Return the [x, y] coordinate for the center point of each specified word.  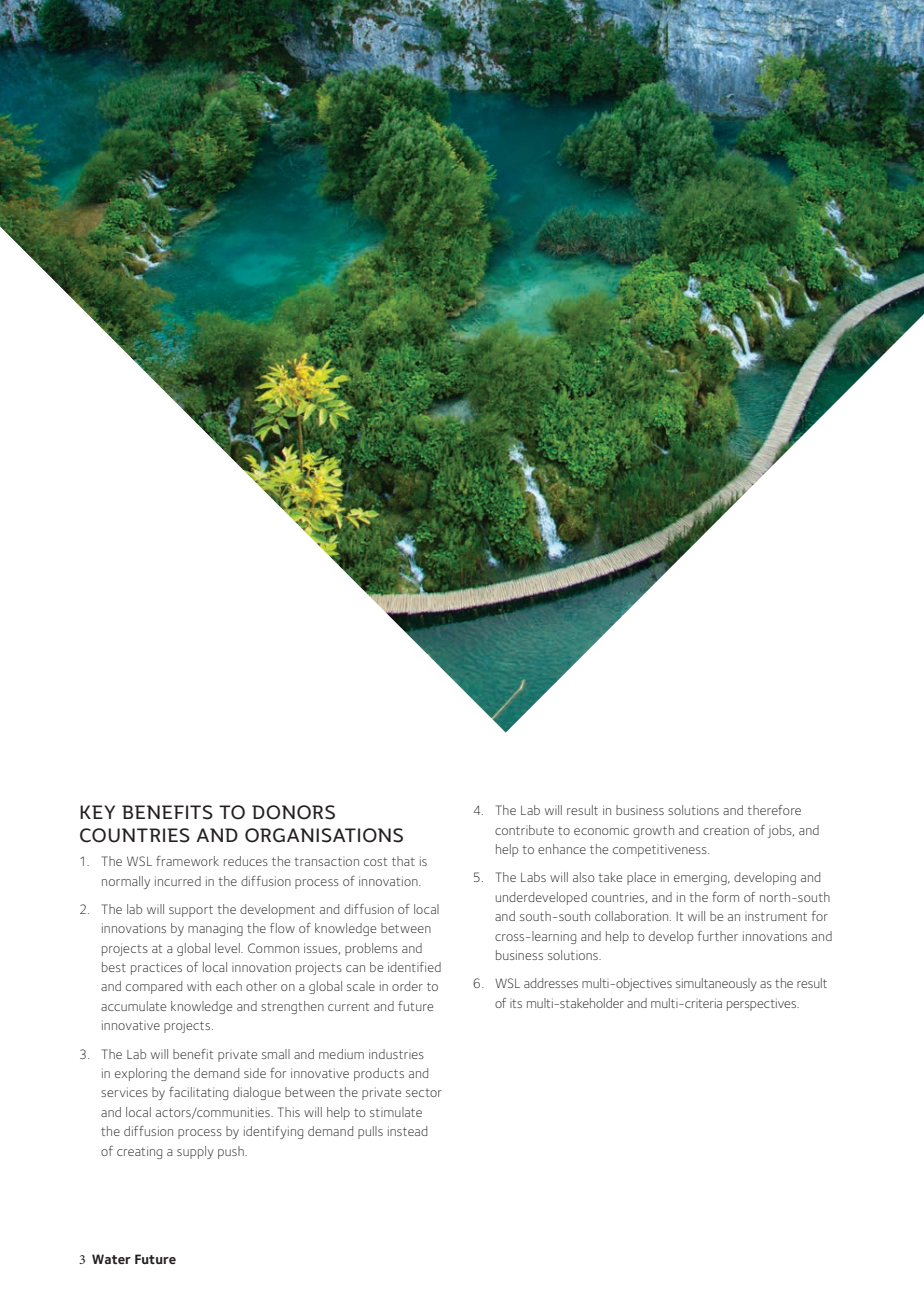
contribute [524, 830]
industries [396, 1054]
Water [111, 1259]
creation [726, 830]
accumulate [133, 1006]
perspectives [762, 1004]
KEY [97, 812]
